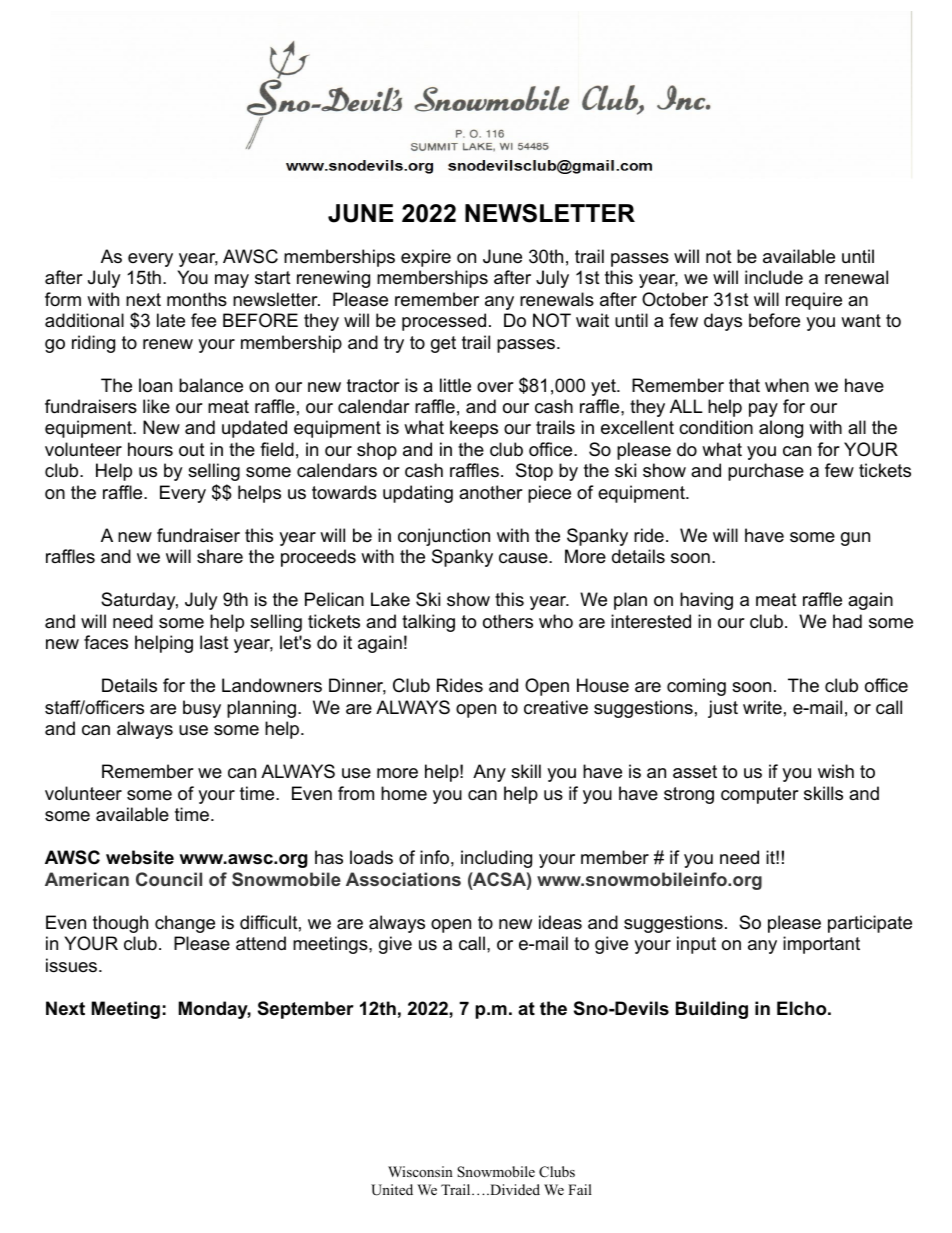 Image resolution: width=952 pixels, height=1233 pixels. Describe the element at coordinates (774, 277) in the screenshot. I see `include` at that location.
